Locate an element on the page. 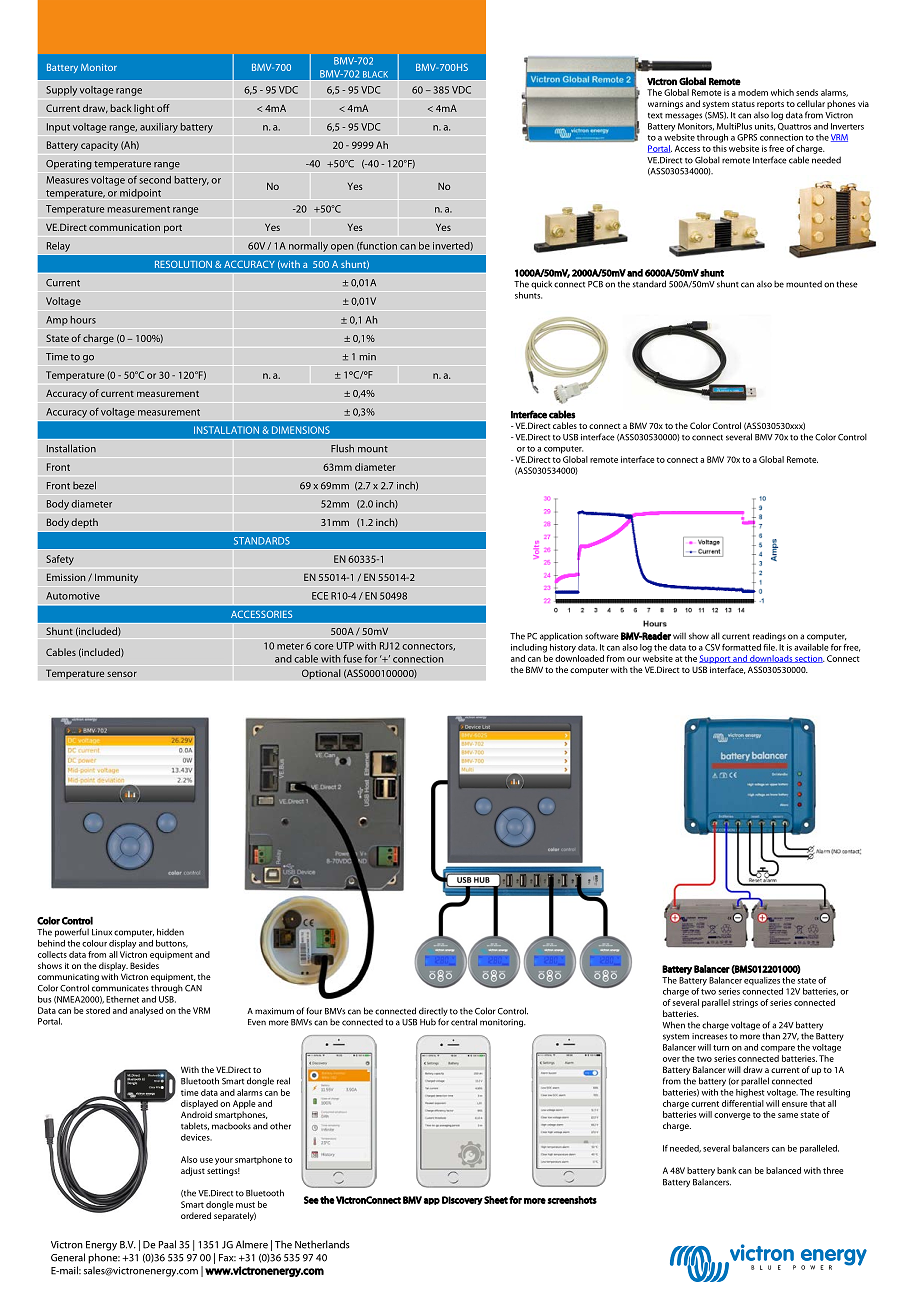  auxiliary is located at coordinates (159, 128).
